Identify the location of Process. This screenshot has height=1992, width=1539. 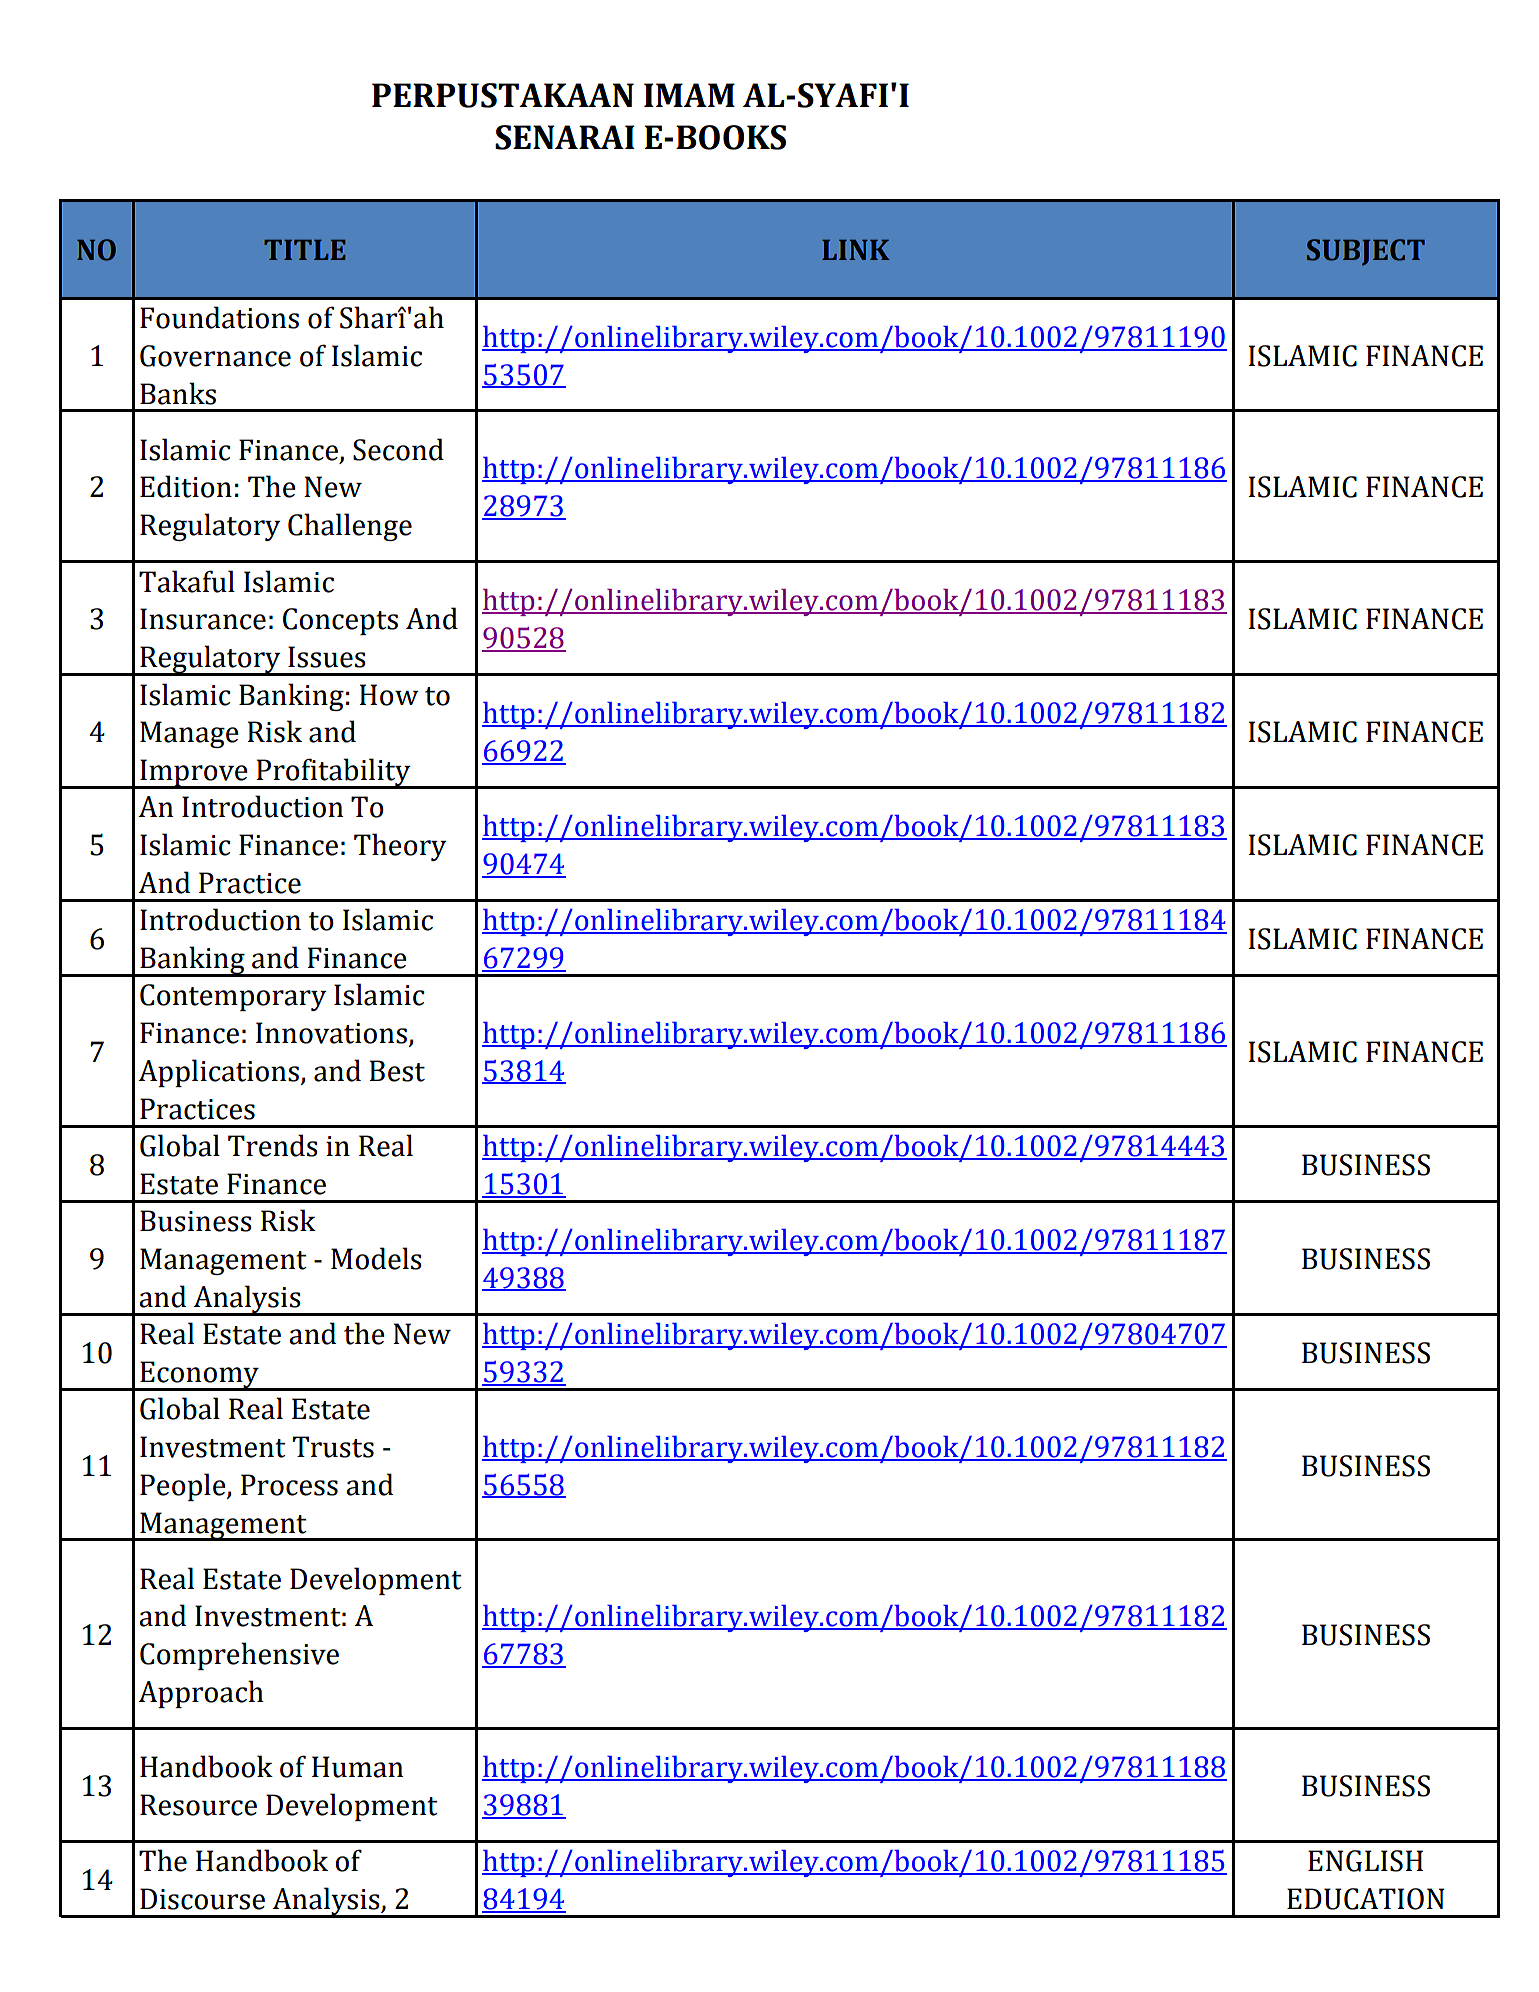
(289, 1485).
